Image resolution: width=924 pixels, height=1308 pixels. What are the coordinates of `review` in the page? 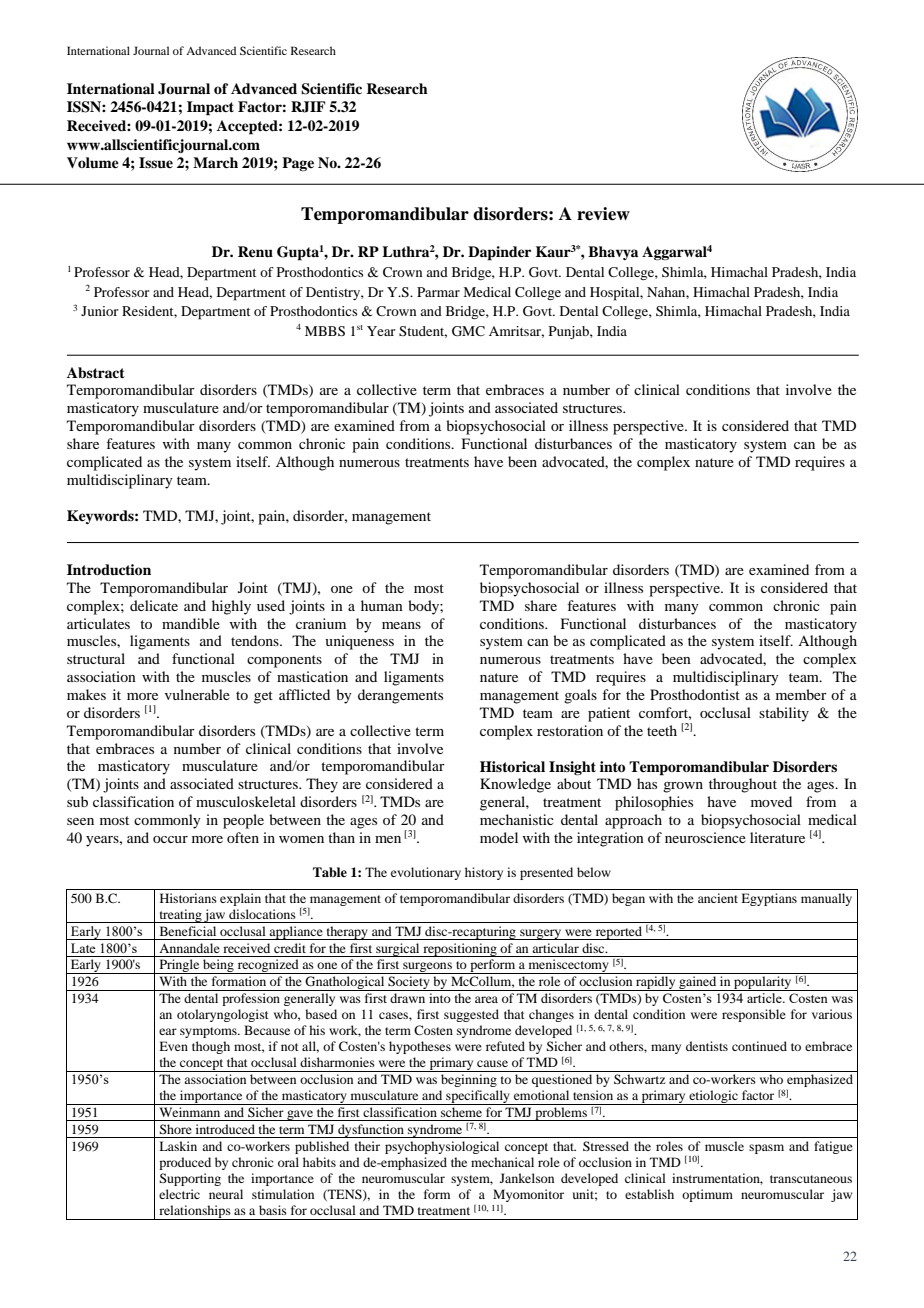 It's located at (603, 214).
